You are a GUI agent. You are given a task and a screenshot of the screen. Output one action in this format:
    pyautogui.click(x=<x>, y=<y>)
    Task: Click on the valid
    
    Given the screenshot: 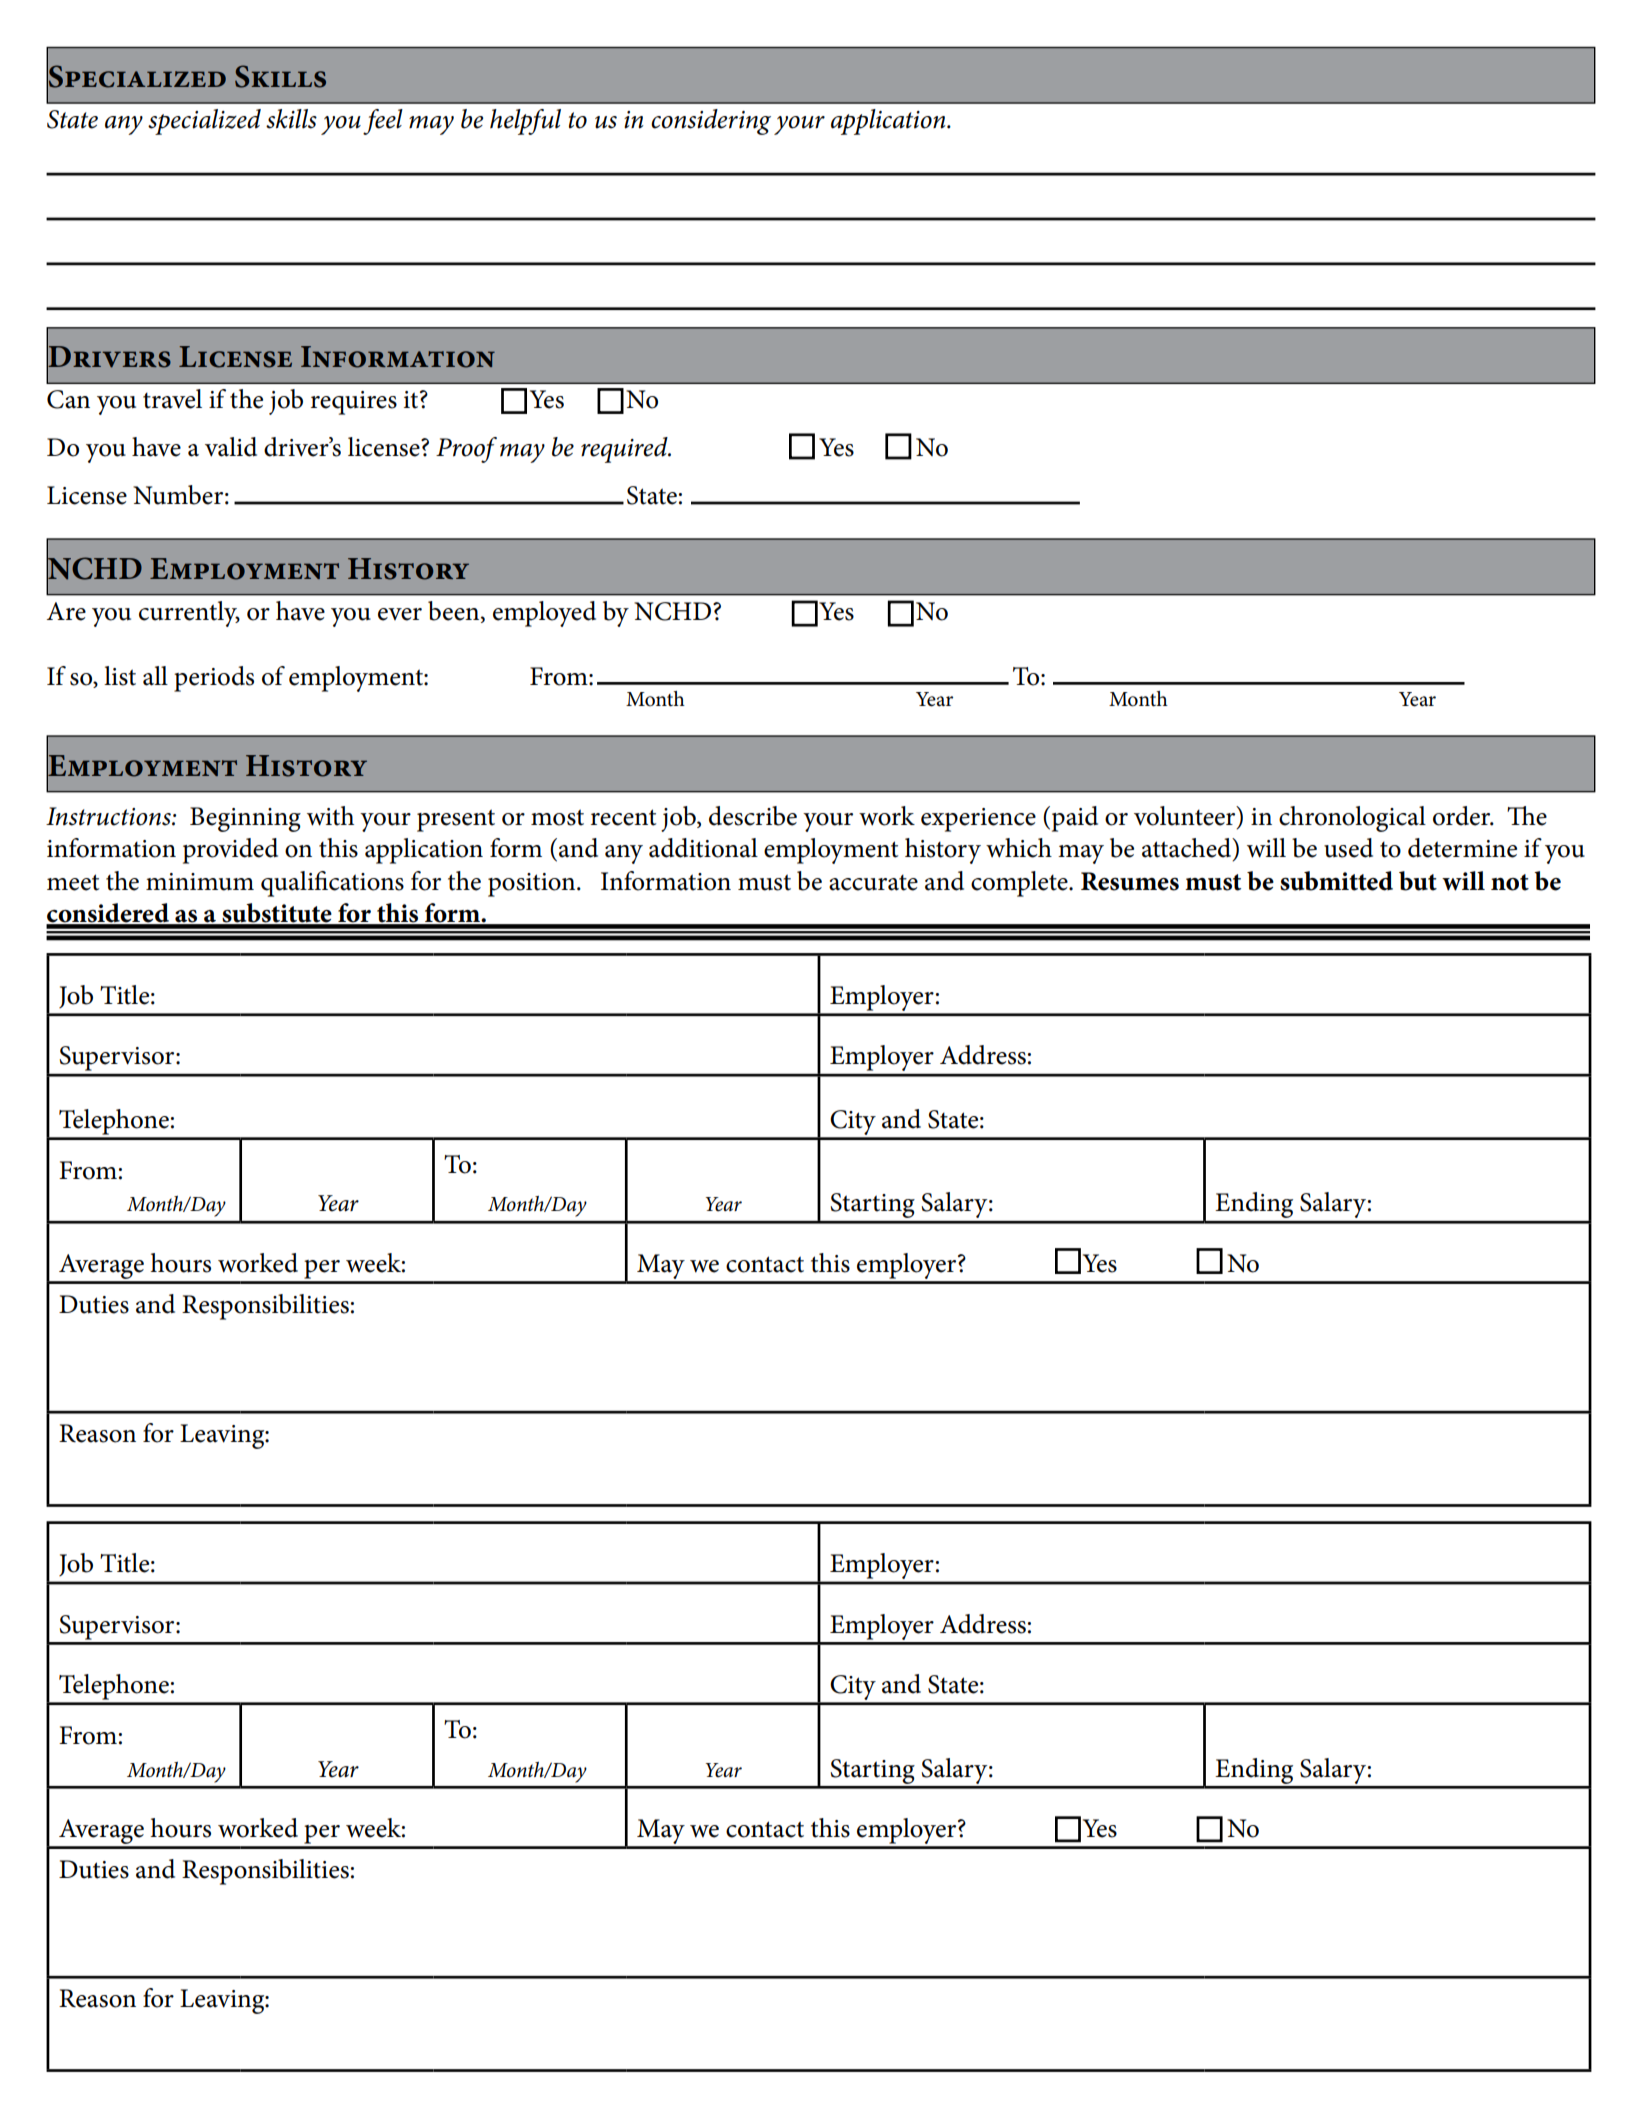 What is the action you would take?
    pyautogui.click(x=231, y=447)
